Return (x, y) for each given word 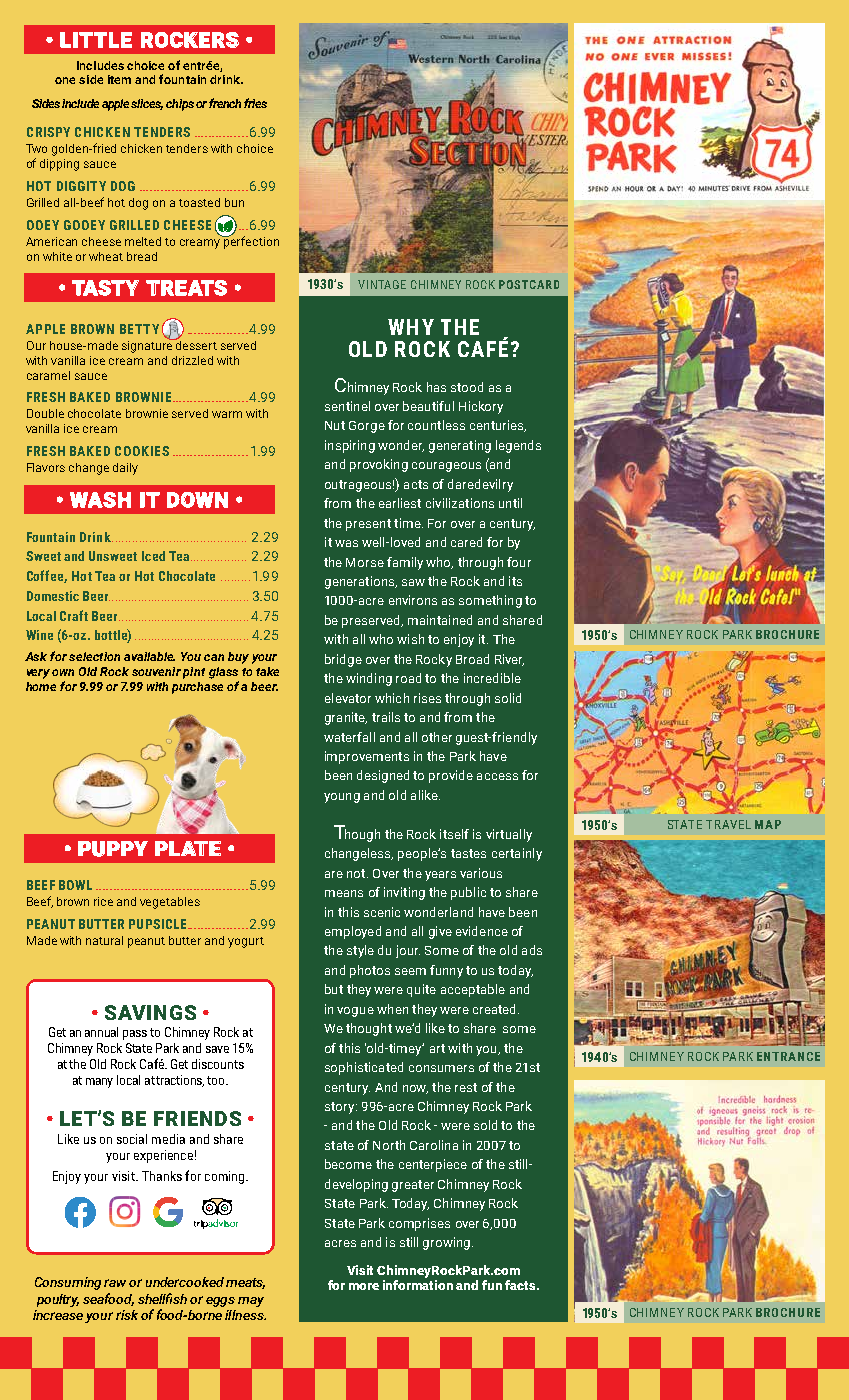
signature (148, 345)
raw (115, 1283)
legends (518, 446)
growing (446, 1243)
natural (104, 940)
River (509, 660)
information (418, 1285)
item (119, 79)
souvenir (156, 671)
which (392, 698)
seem (410, 971)
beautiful (428, 406)
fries (255, 103)
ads (532, 950)
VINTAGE (382, 284)
